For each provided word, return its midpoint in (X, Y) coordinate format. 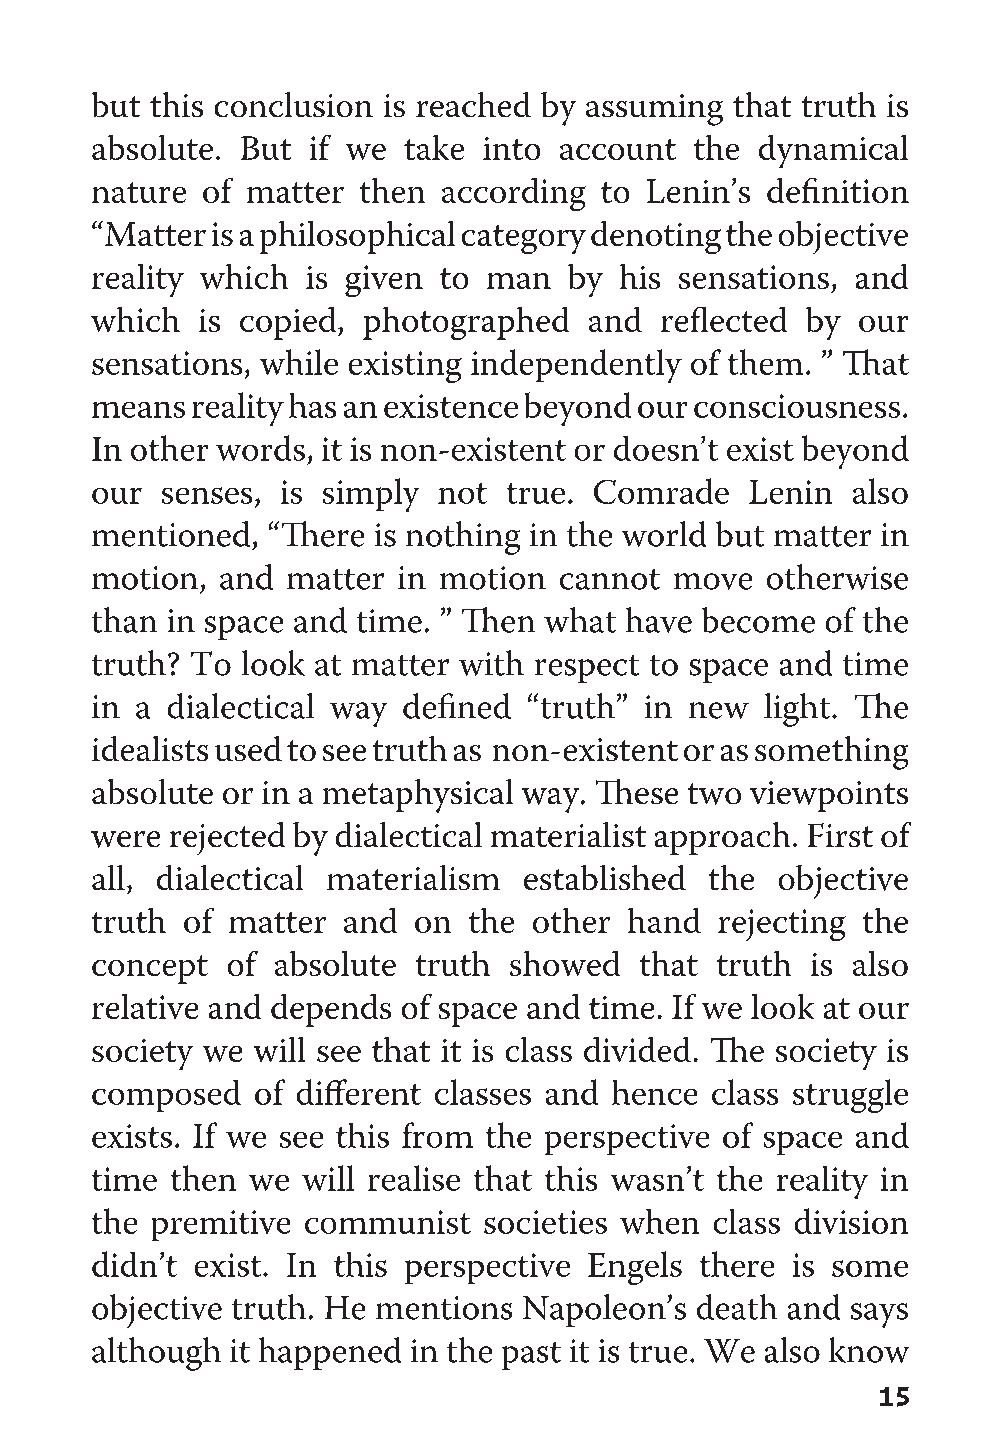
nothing (463, 538)
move (713, 581)
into (511, 148)
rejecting (782, 925)
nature (139, 192)
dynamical (833, 151)
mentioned (171, 534)
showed (565, 963)
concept (150, 969)
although (156, 1354)
